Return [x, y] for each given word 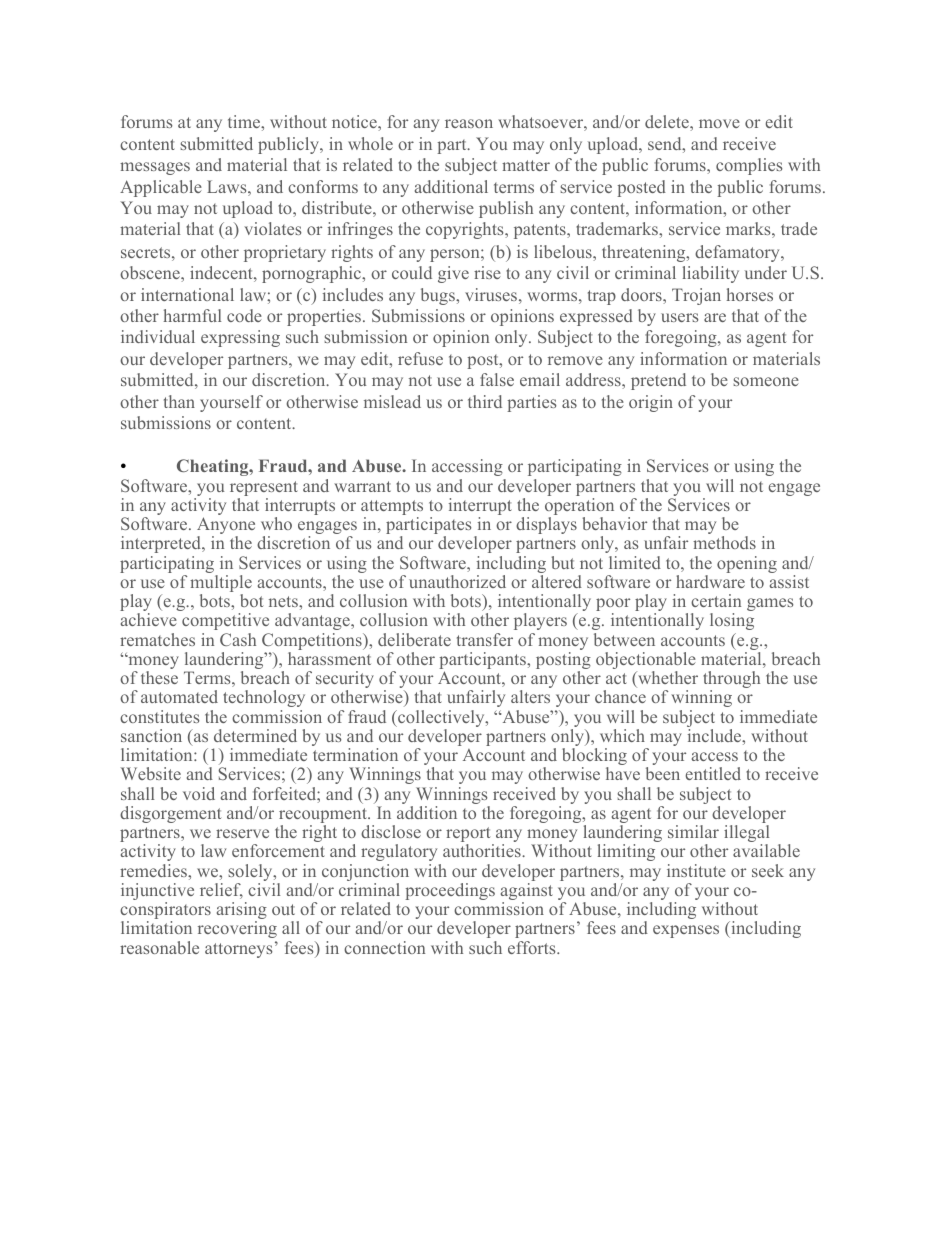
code [244, 315]
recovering [237, 929]
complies [749, 166]
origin [651, 403]
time [245, 121]
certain [716, 600]
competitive [225, 621]
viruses [491, 294]
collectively [441, 720]
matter [526, 165]
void [199, 793]
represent [264, 490]
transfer [485, 639]
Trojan [696, 296]
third [485, 401]
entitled [713, 773]
